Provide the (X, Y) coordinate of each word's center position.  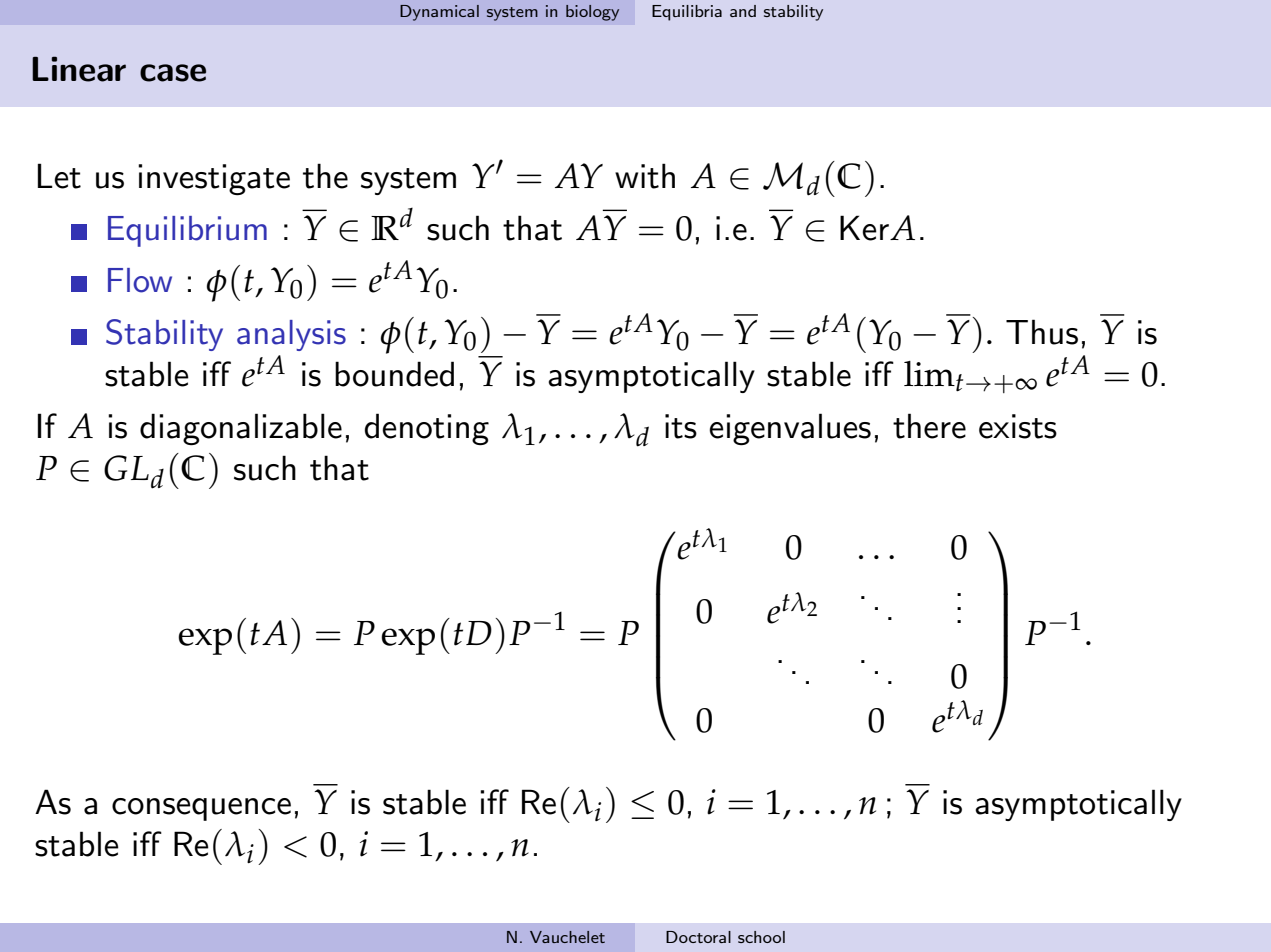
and (743, 11)
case (173, 73)
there (929, 426)
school (761, 937)
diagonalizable (241, 429)
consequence (201, 809)
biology (592, 13)
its (681, 426)
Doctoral (698, 937)
